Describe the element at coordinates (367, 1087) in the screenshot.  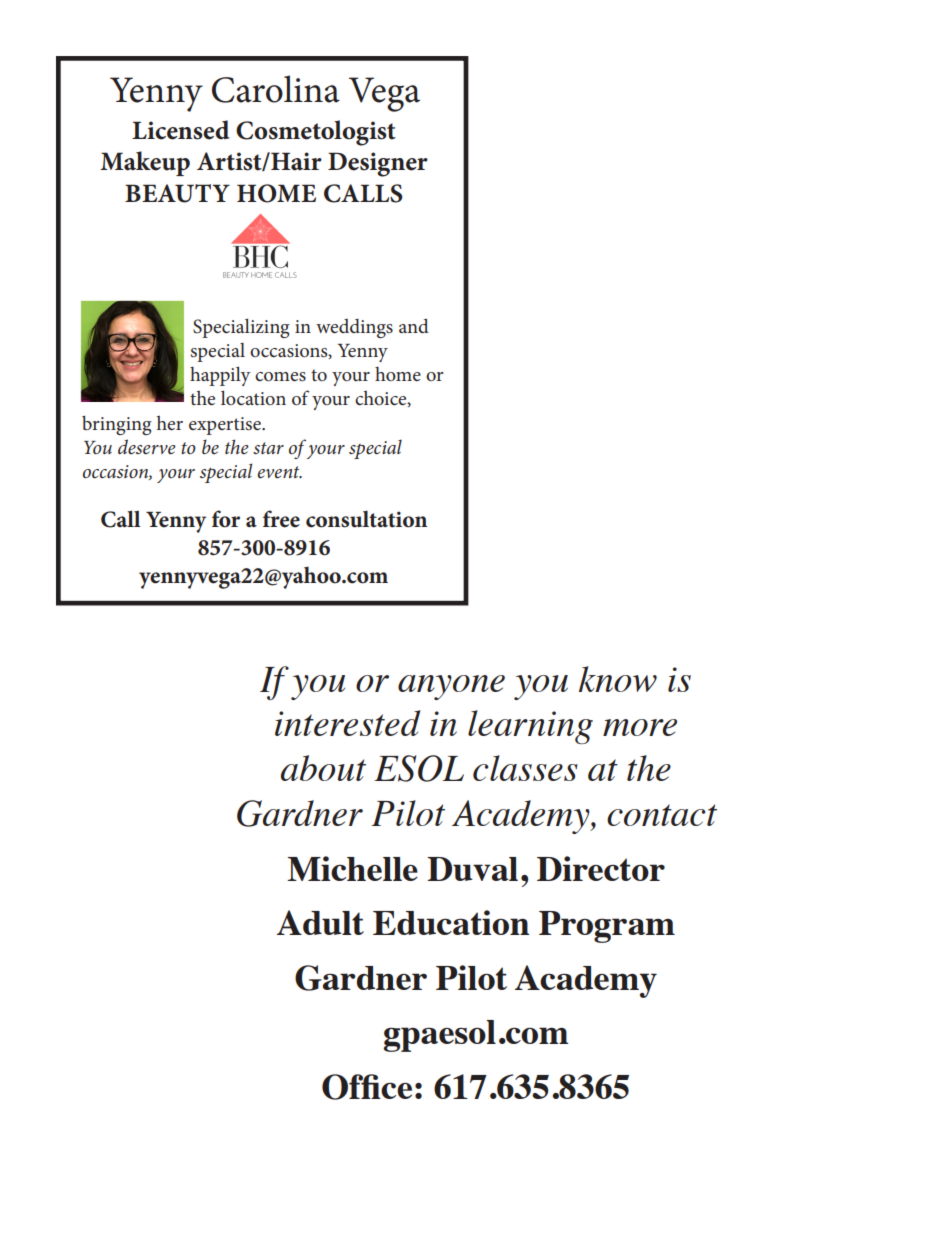
I see `Office` at that location.
